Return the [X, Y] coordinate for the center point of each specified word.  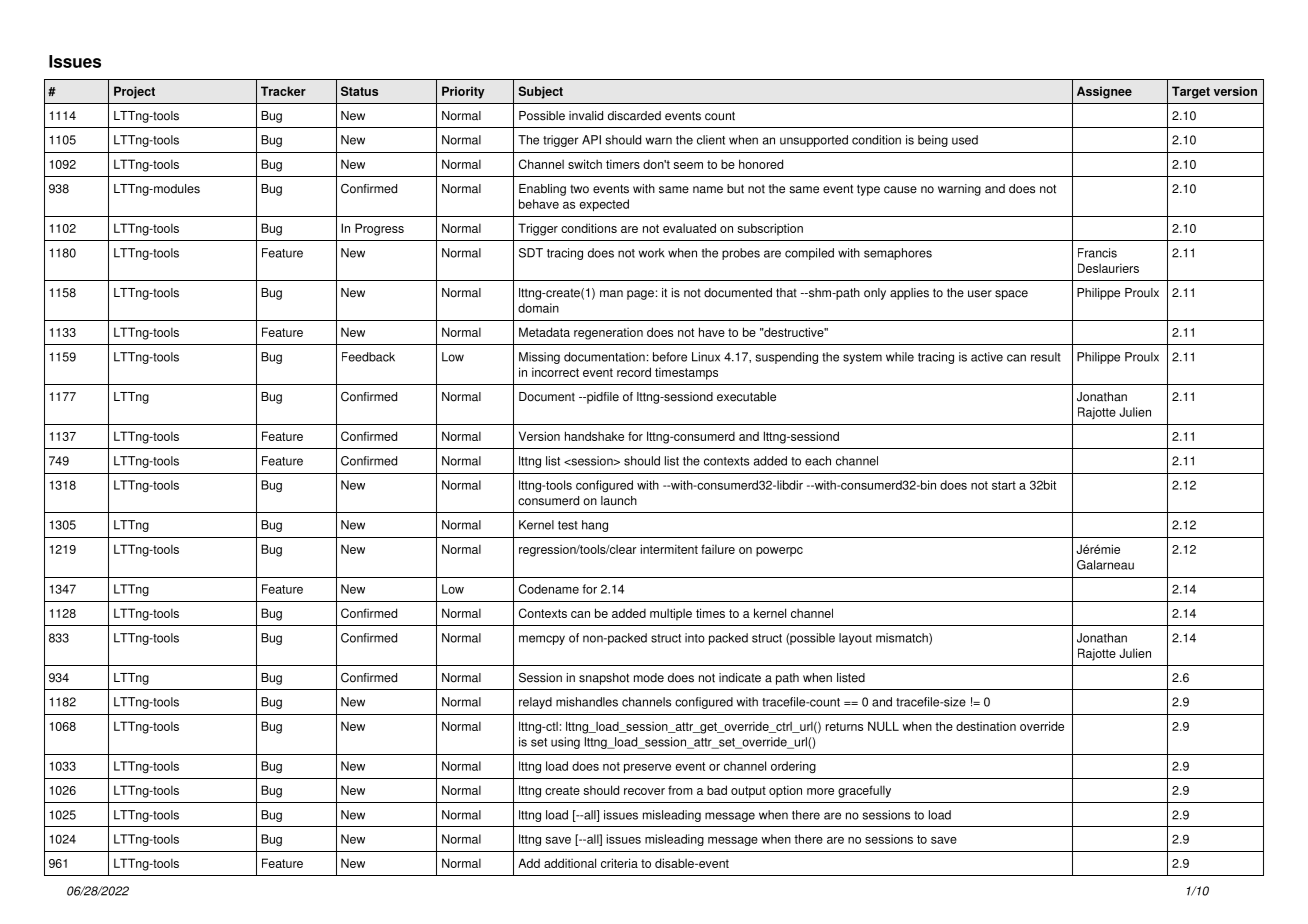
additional [570, 863]
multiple [671, 614]
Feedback [368, 357]
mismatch [903, 639]
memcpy [542, 640]
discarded [634, 116]
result [1046, 357]
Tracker [283, 91]
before [670, 357]
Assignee [1104, 92]
